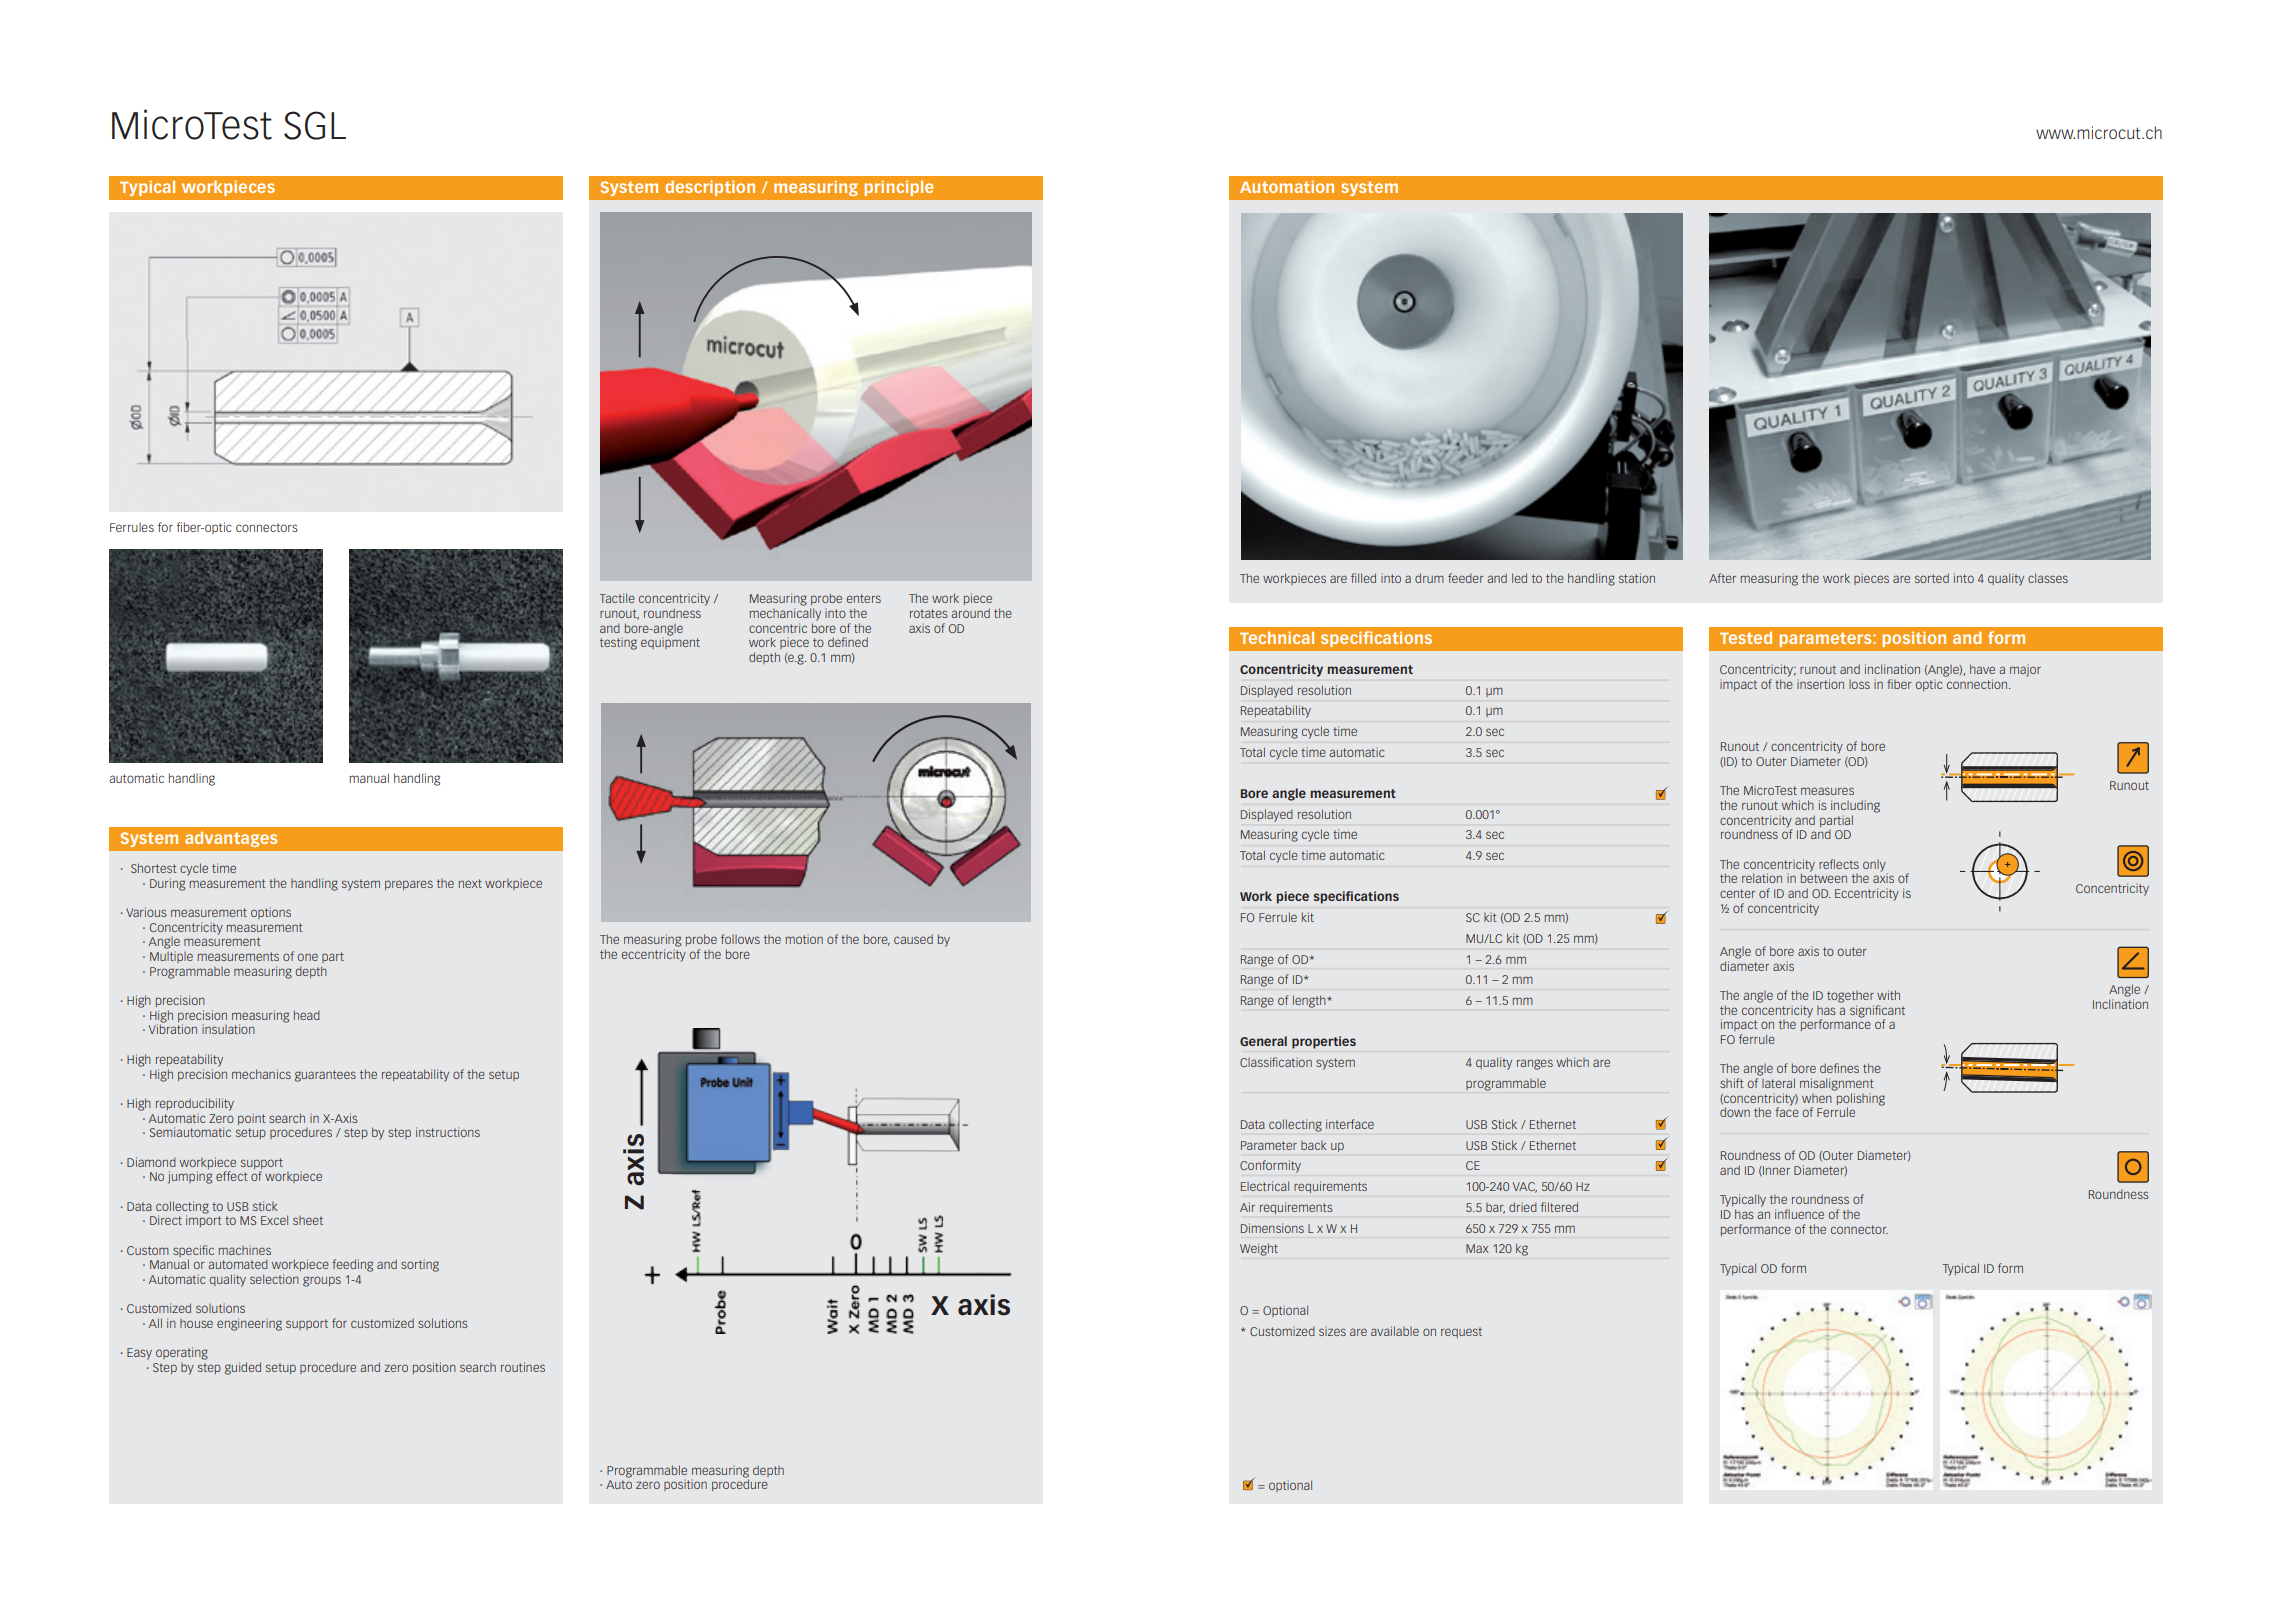  I want to click on After, so click(1722, 578).
